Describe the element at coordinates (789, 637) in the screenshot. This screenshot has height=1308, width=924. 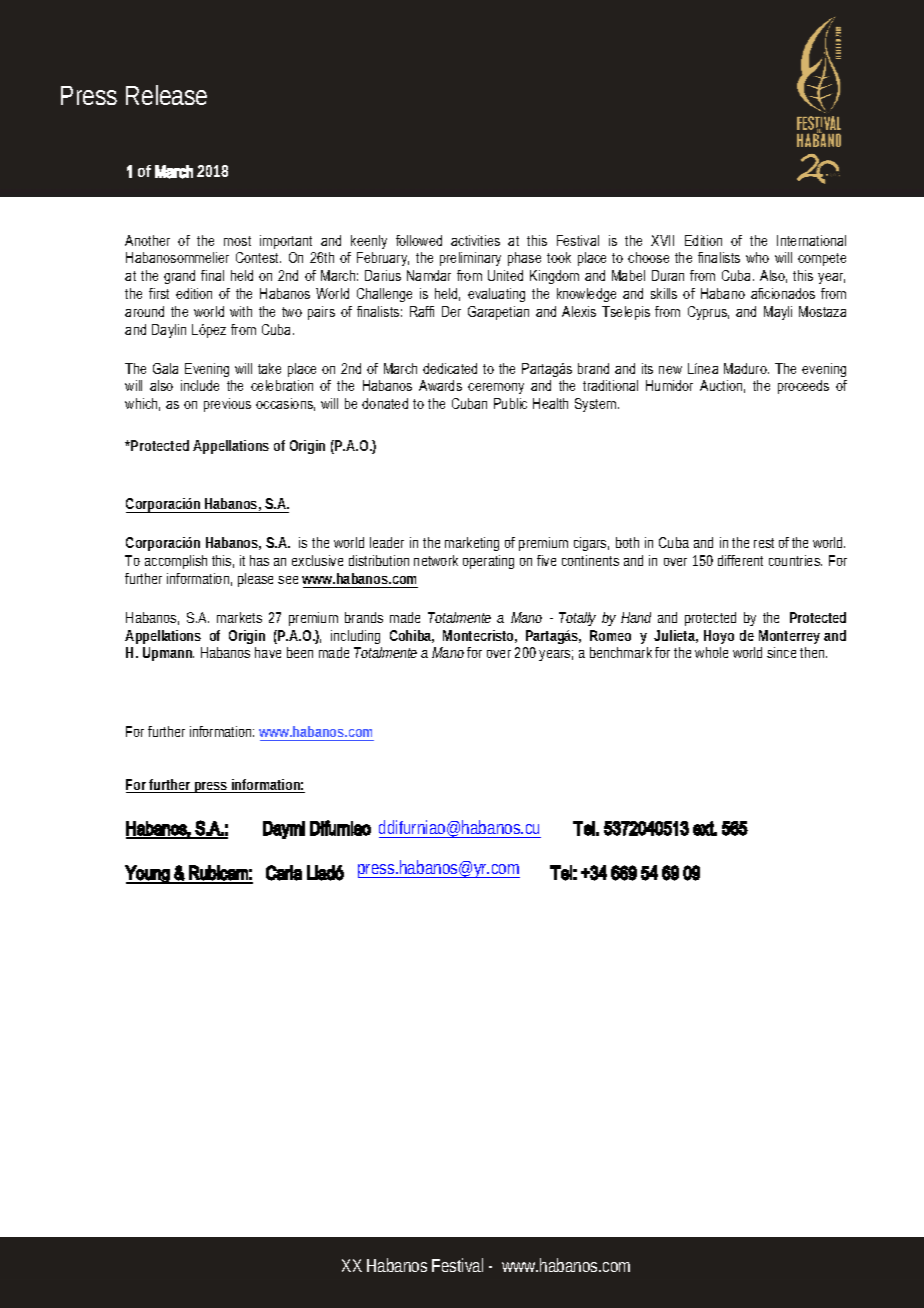
I see `Monterrey` at that location.
